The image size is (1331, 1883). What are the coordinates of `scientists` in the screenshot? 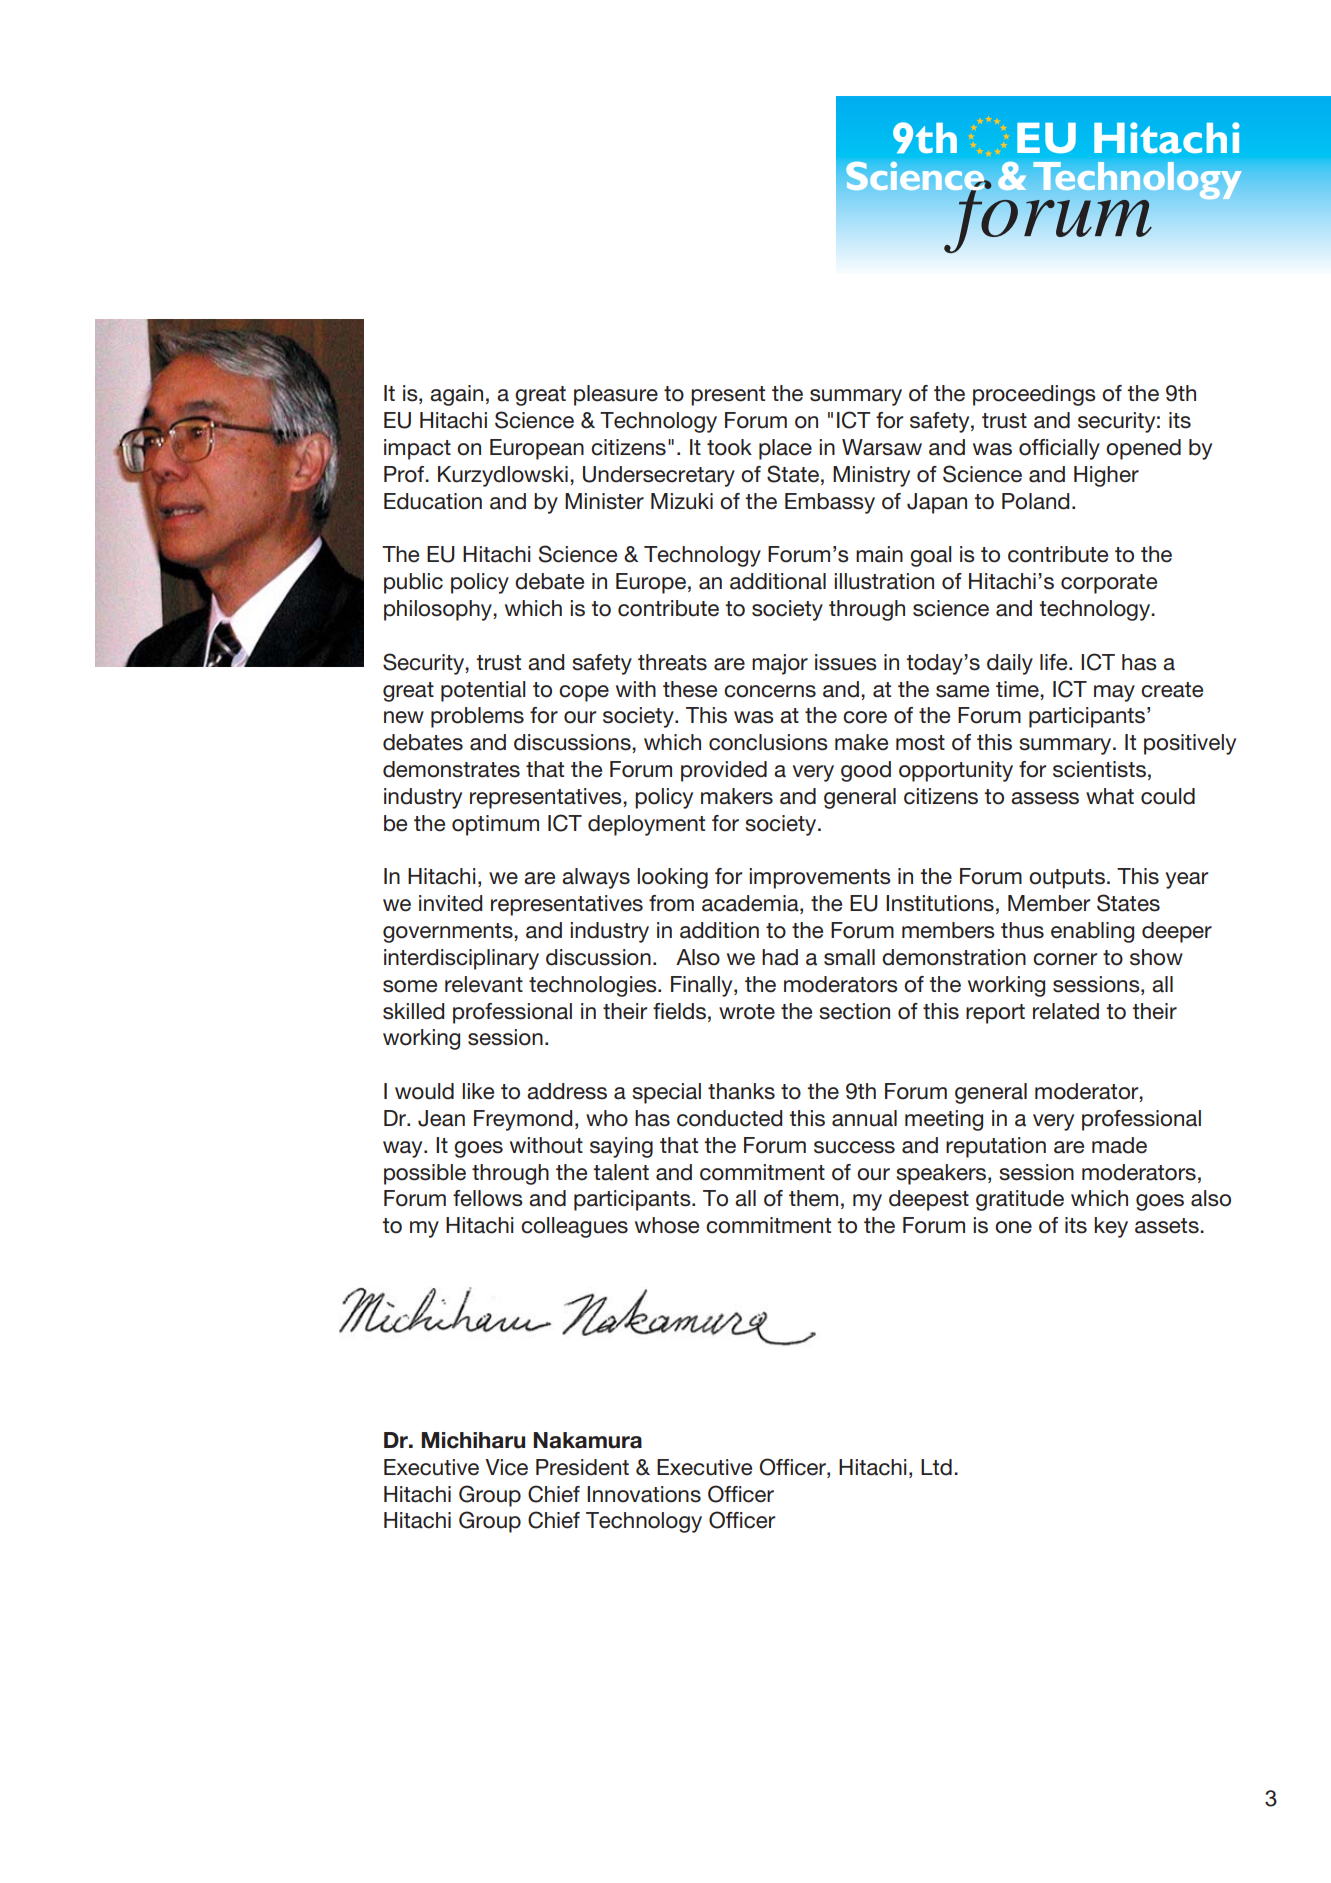 It's located at (1099, 769).
